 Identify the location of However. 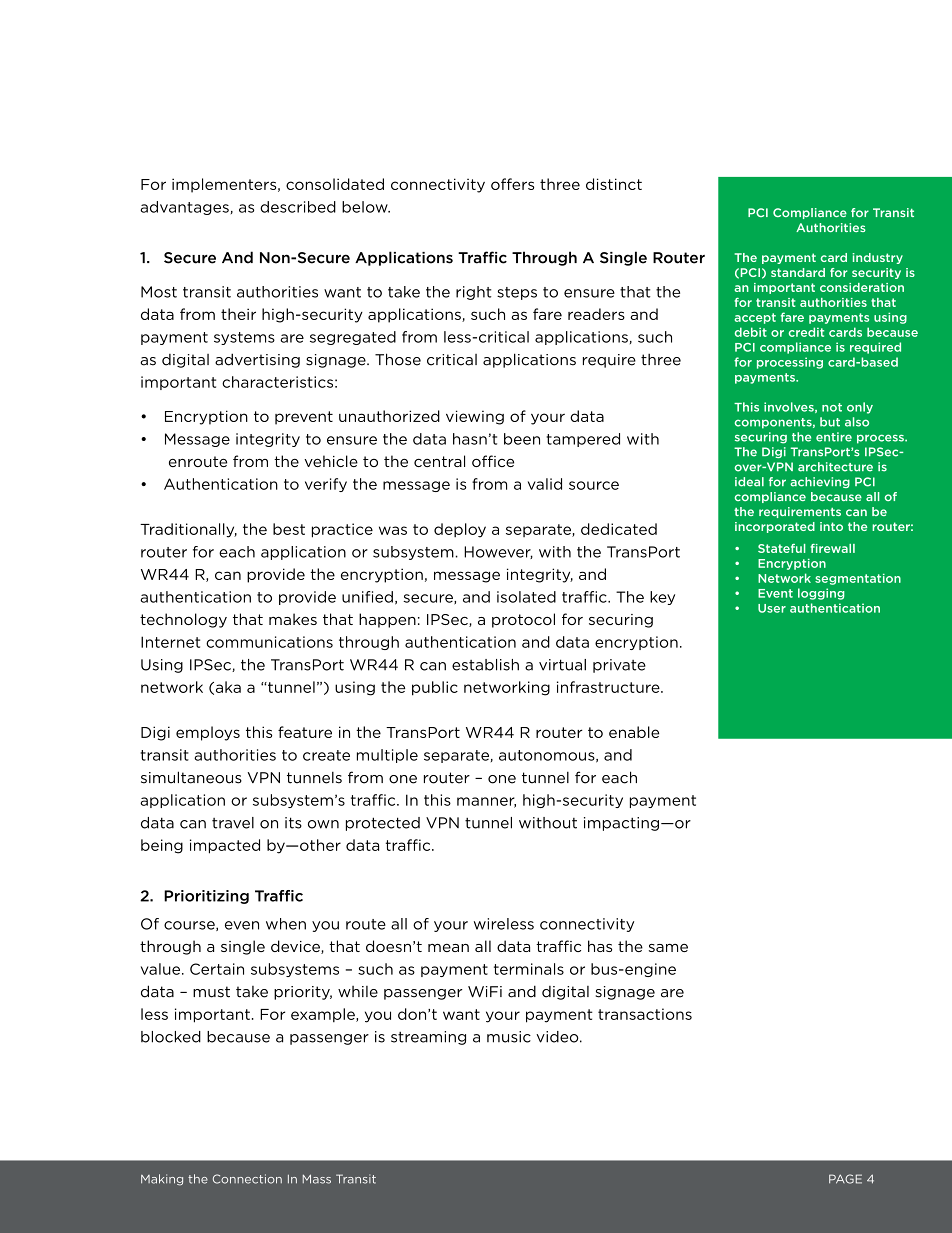
(498, 552).
